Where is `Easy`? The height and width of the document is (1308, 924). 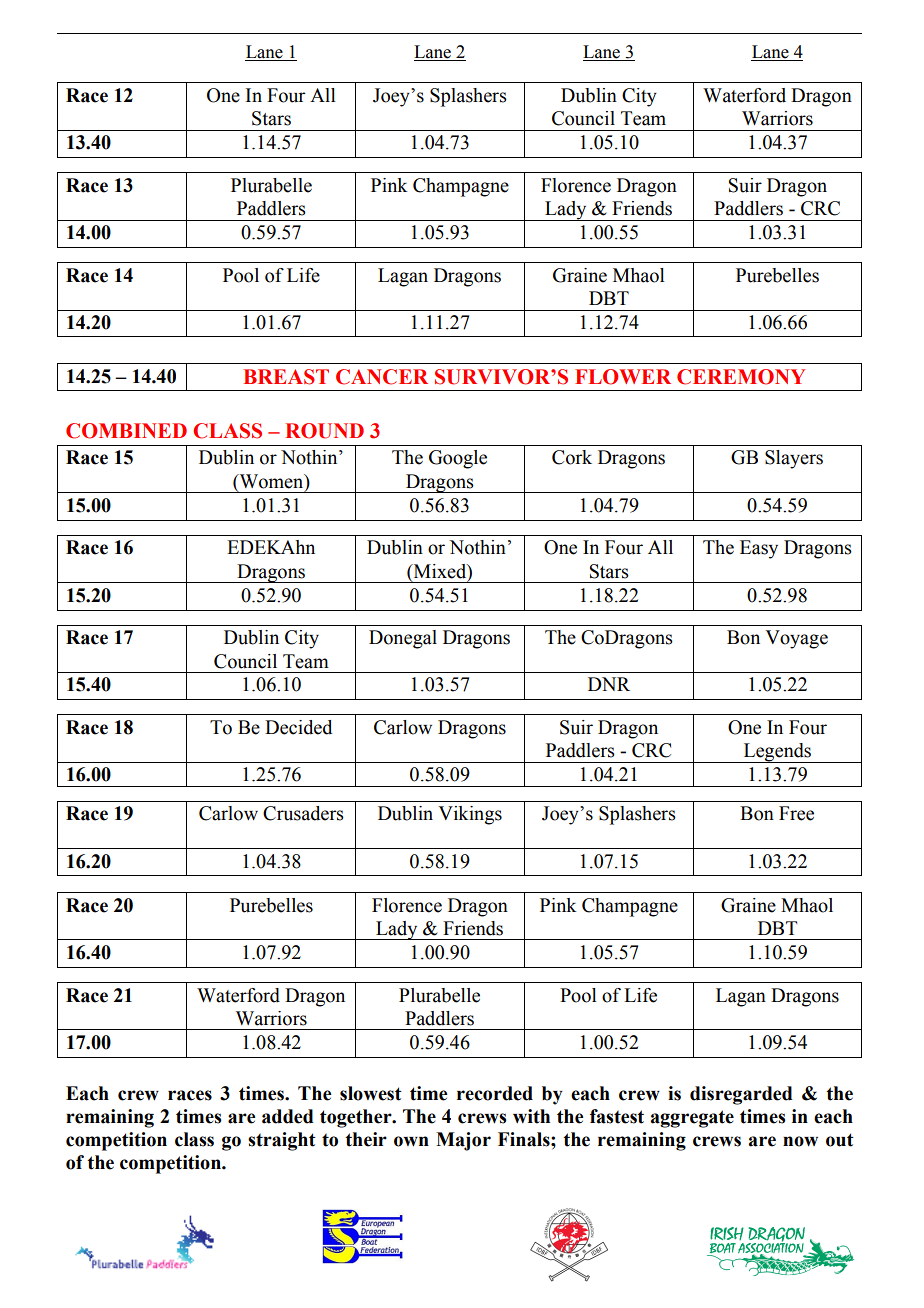 Easy is located at coordinates (759, 549).
